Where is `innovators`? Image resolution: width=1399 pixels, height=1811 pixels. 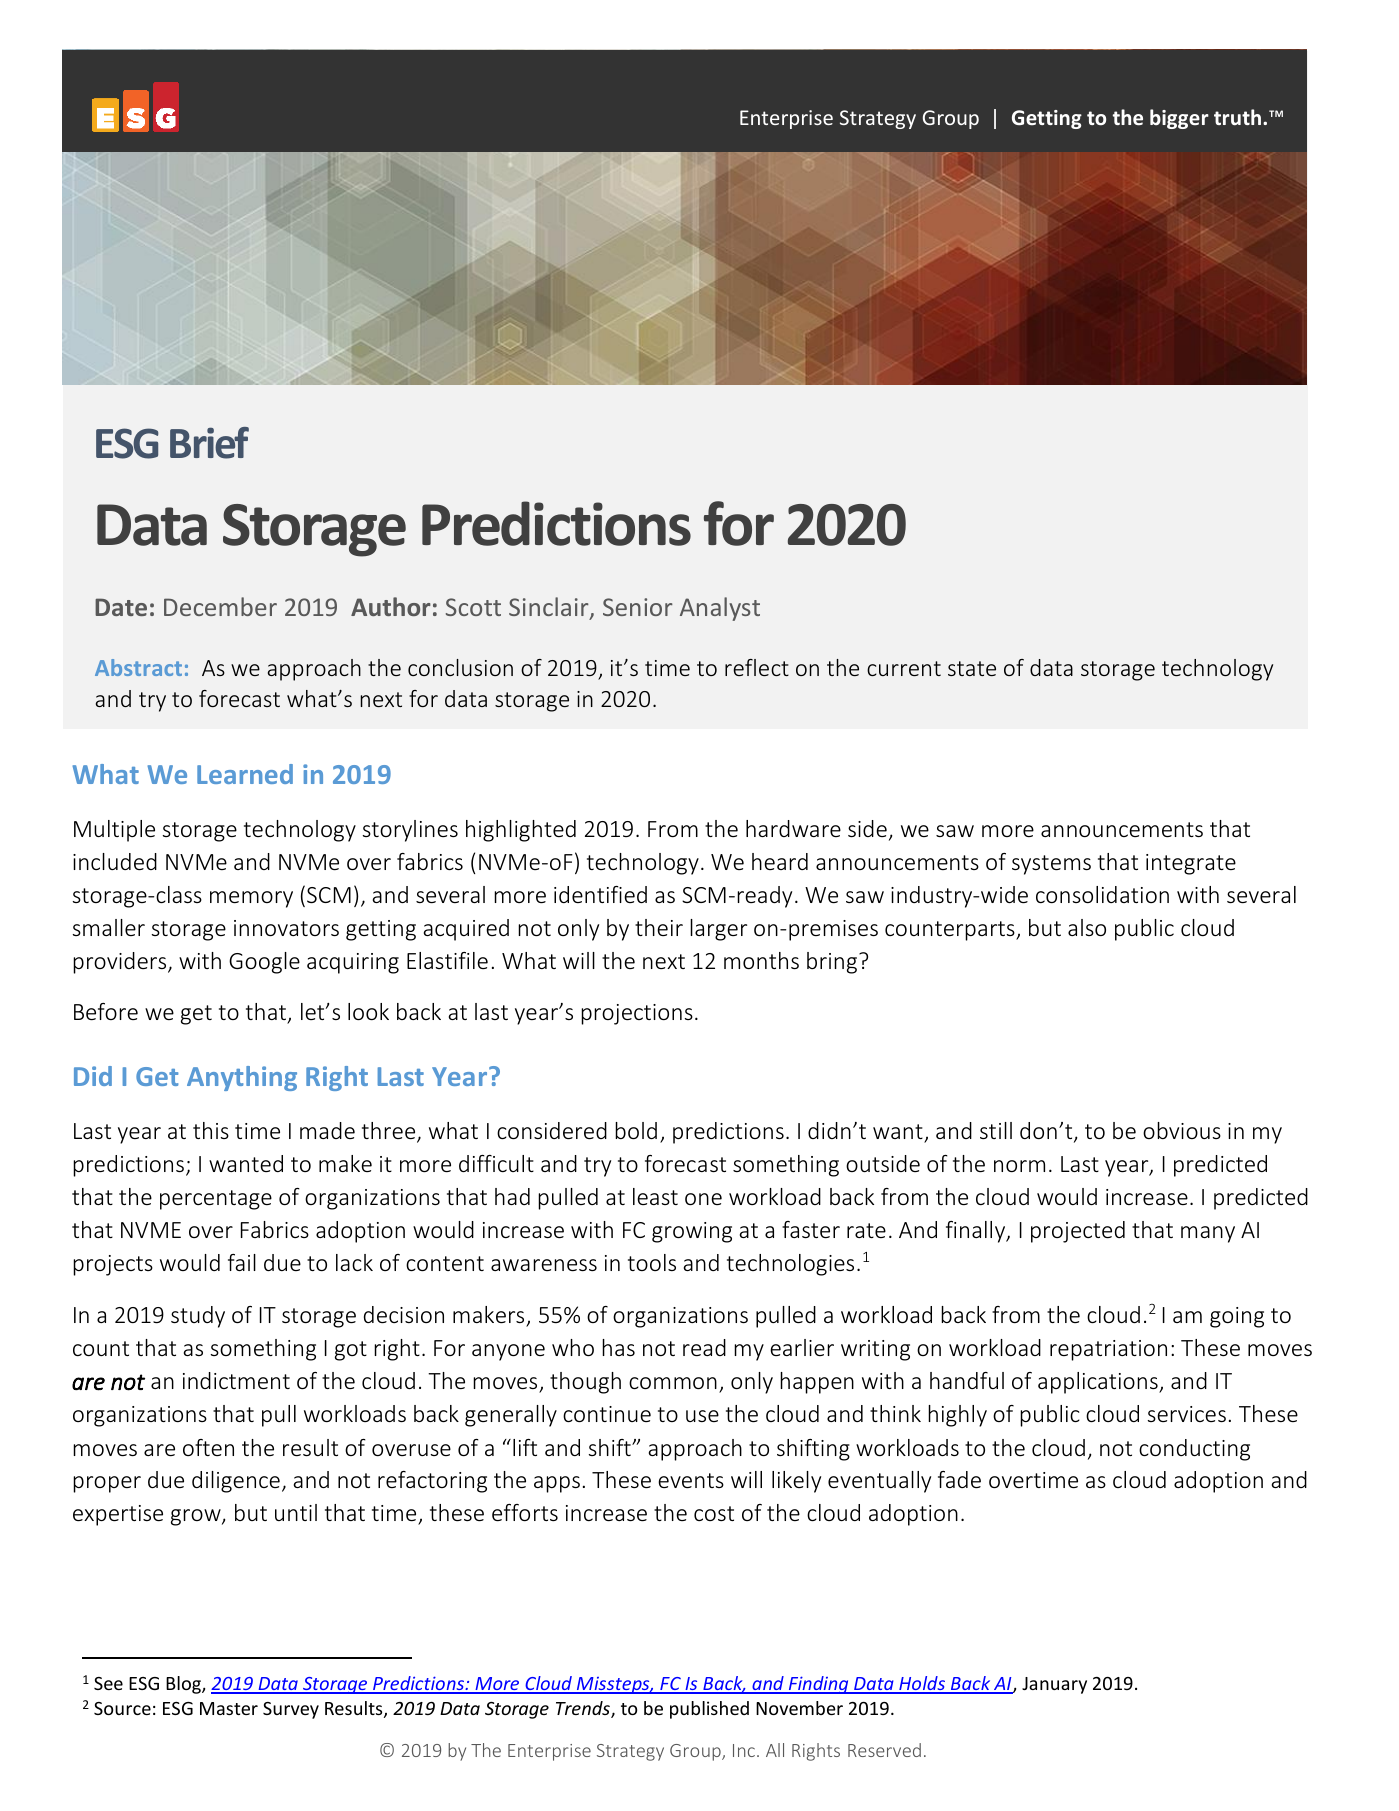 innovators is located at coordinates (286, 928).
